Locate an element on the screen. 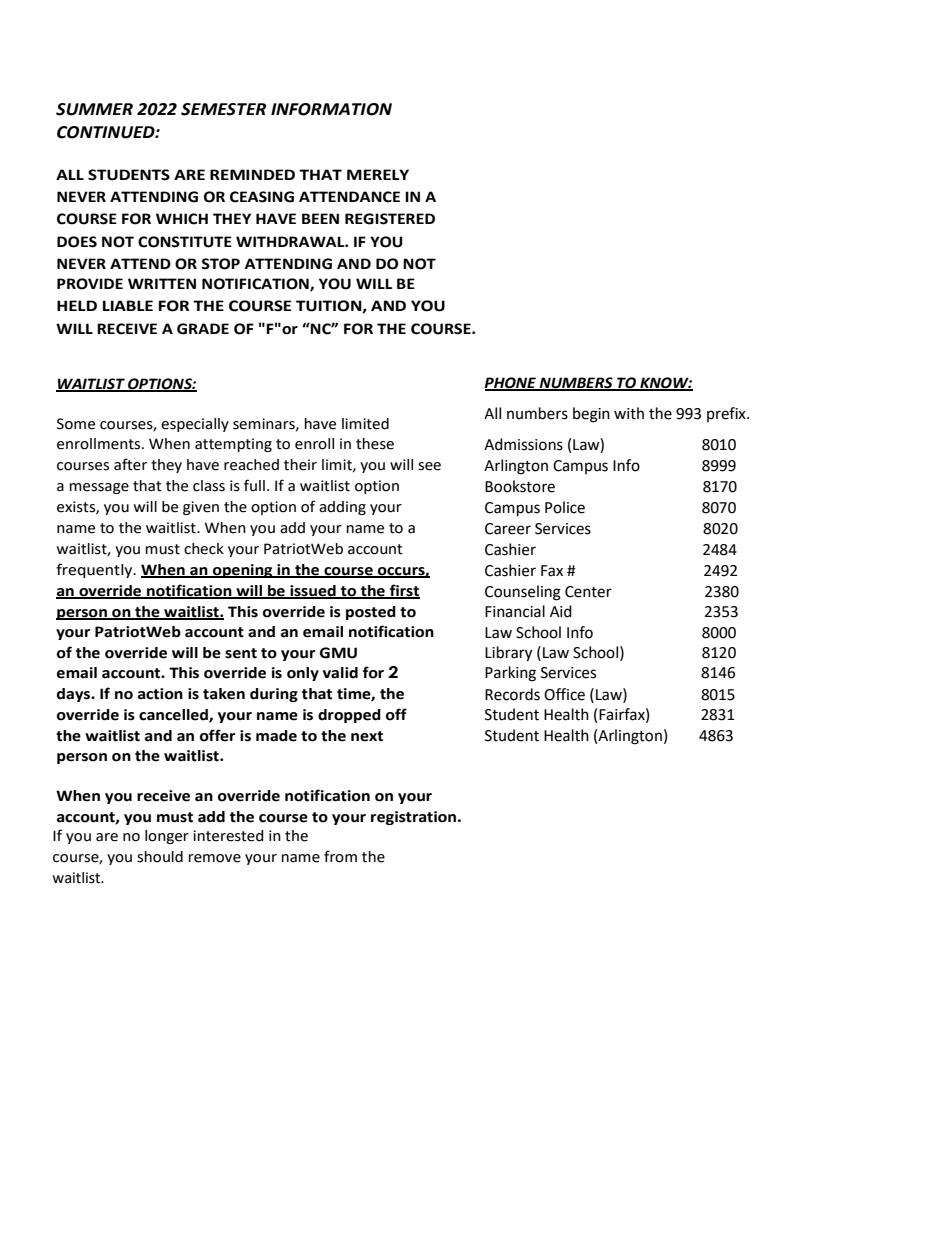 This screenshot has width=952, height=1233. MERELY is located at coordinates (378, 174).
